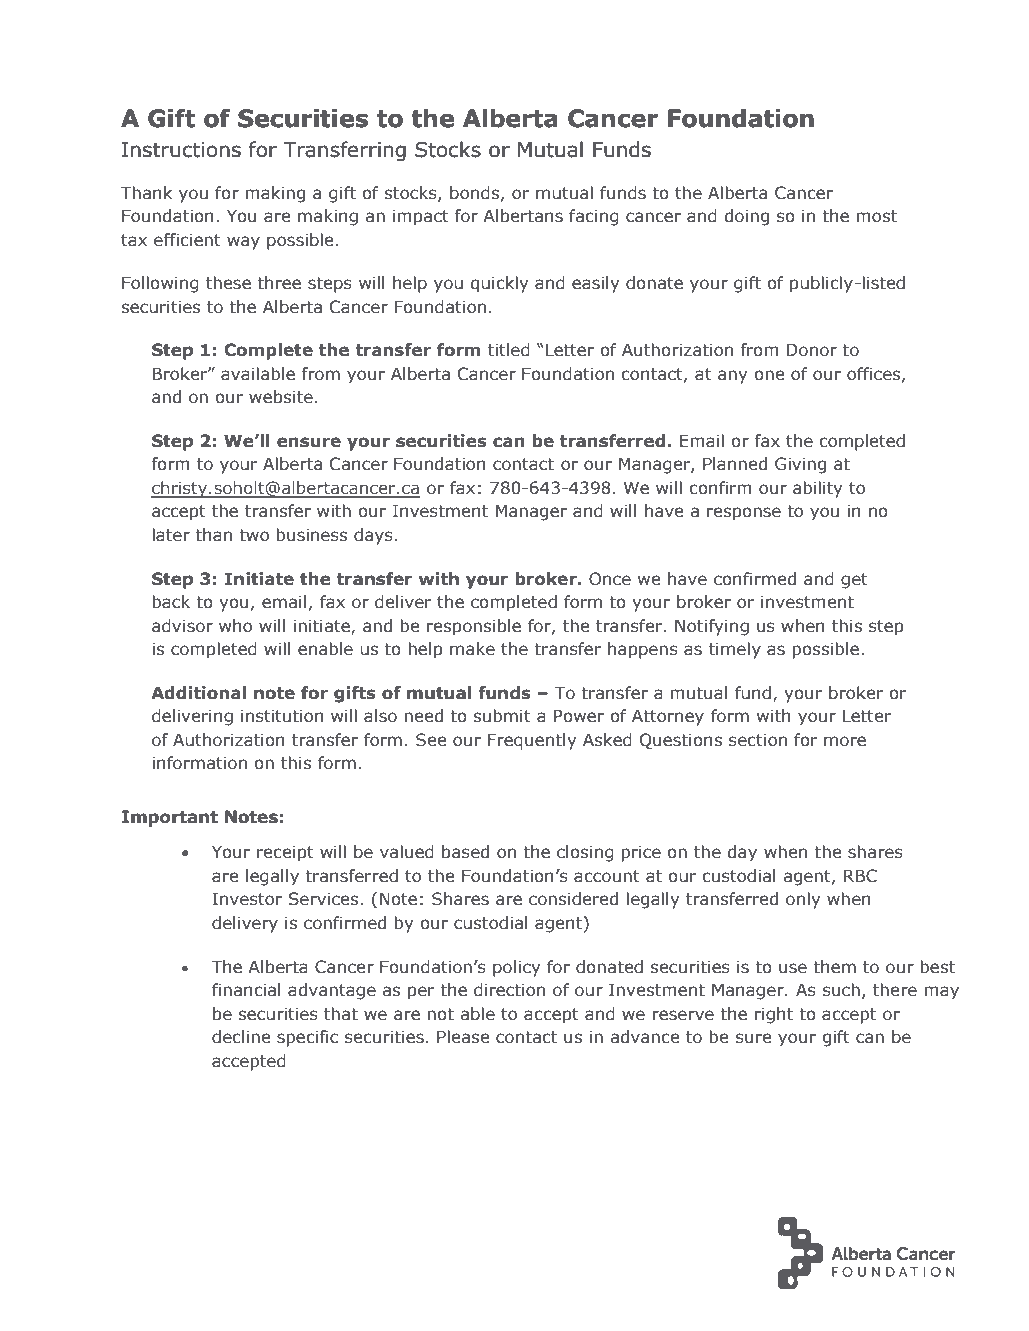  What do you see at coordinates (509, 350) in the screenshot?
I see `titled` at bounding box center [509, 350].
